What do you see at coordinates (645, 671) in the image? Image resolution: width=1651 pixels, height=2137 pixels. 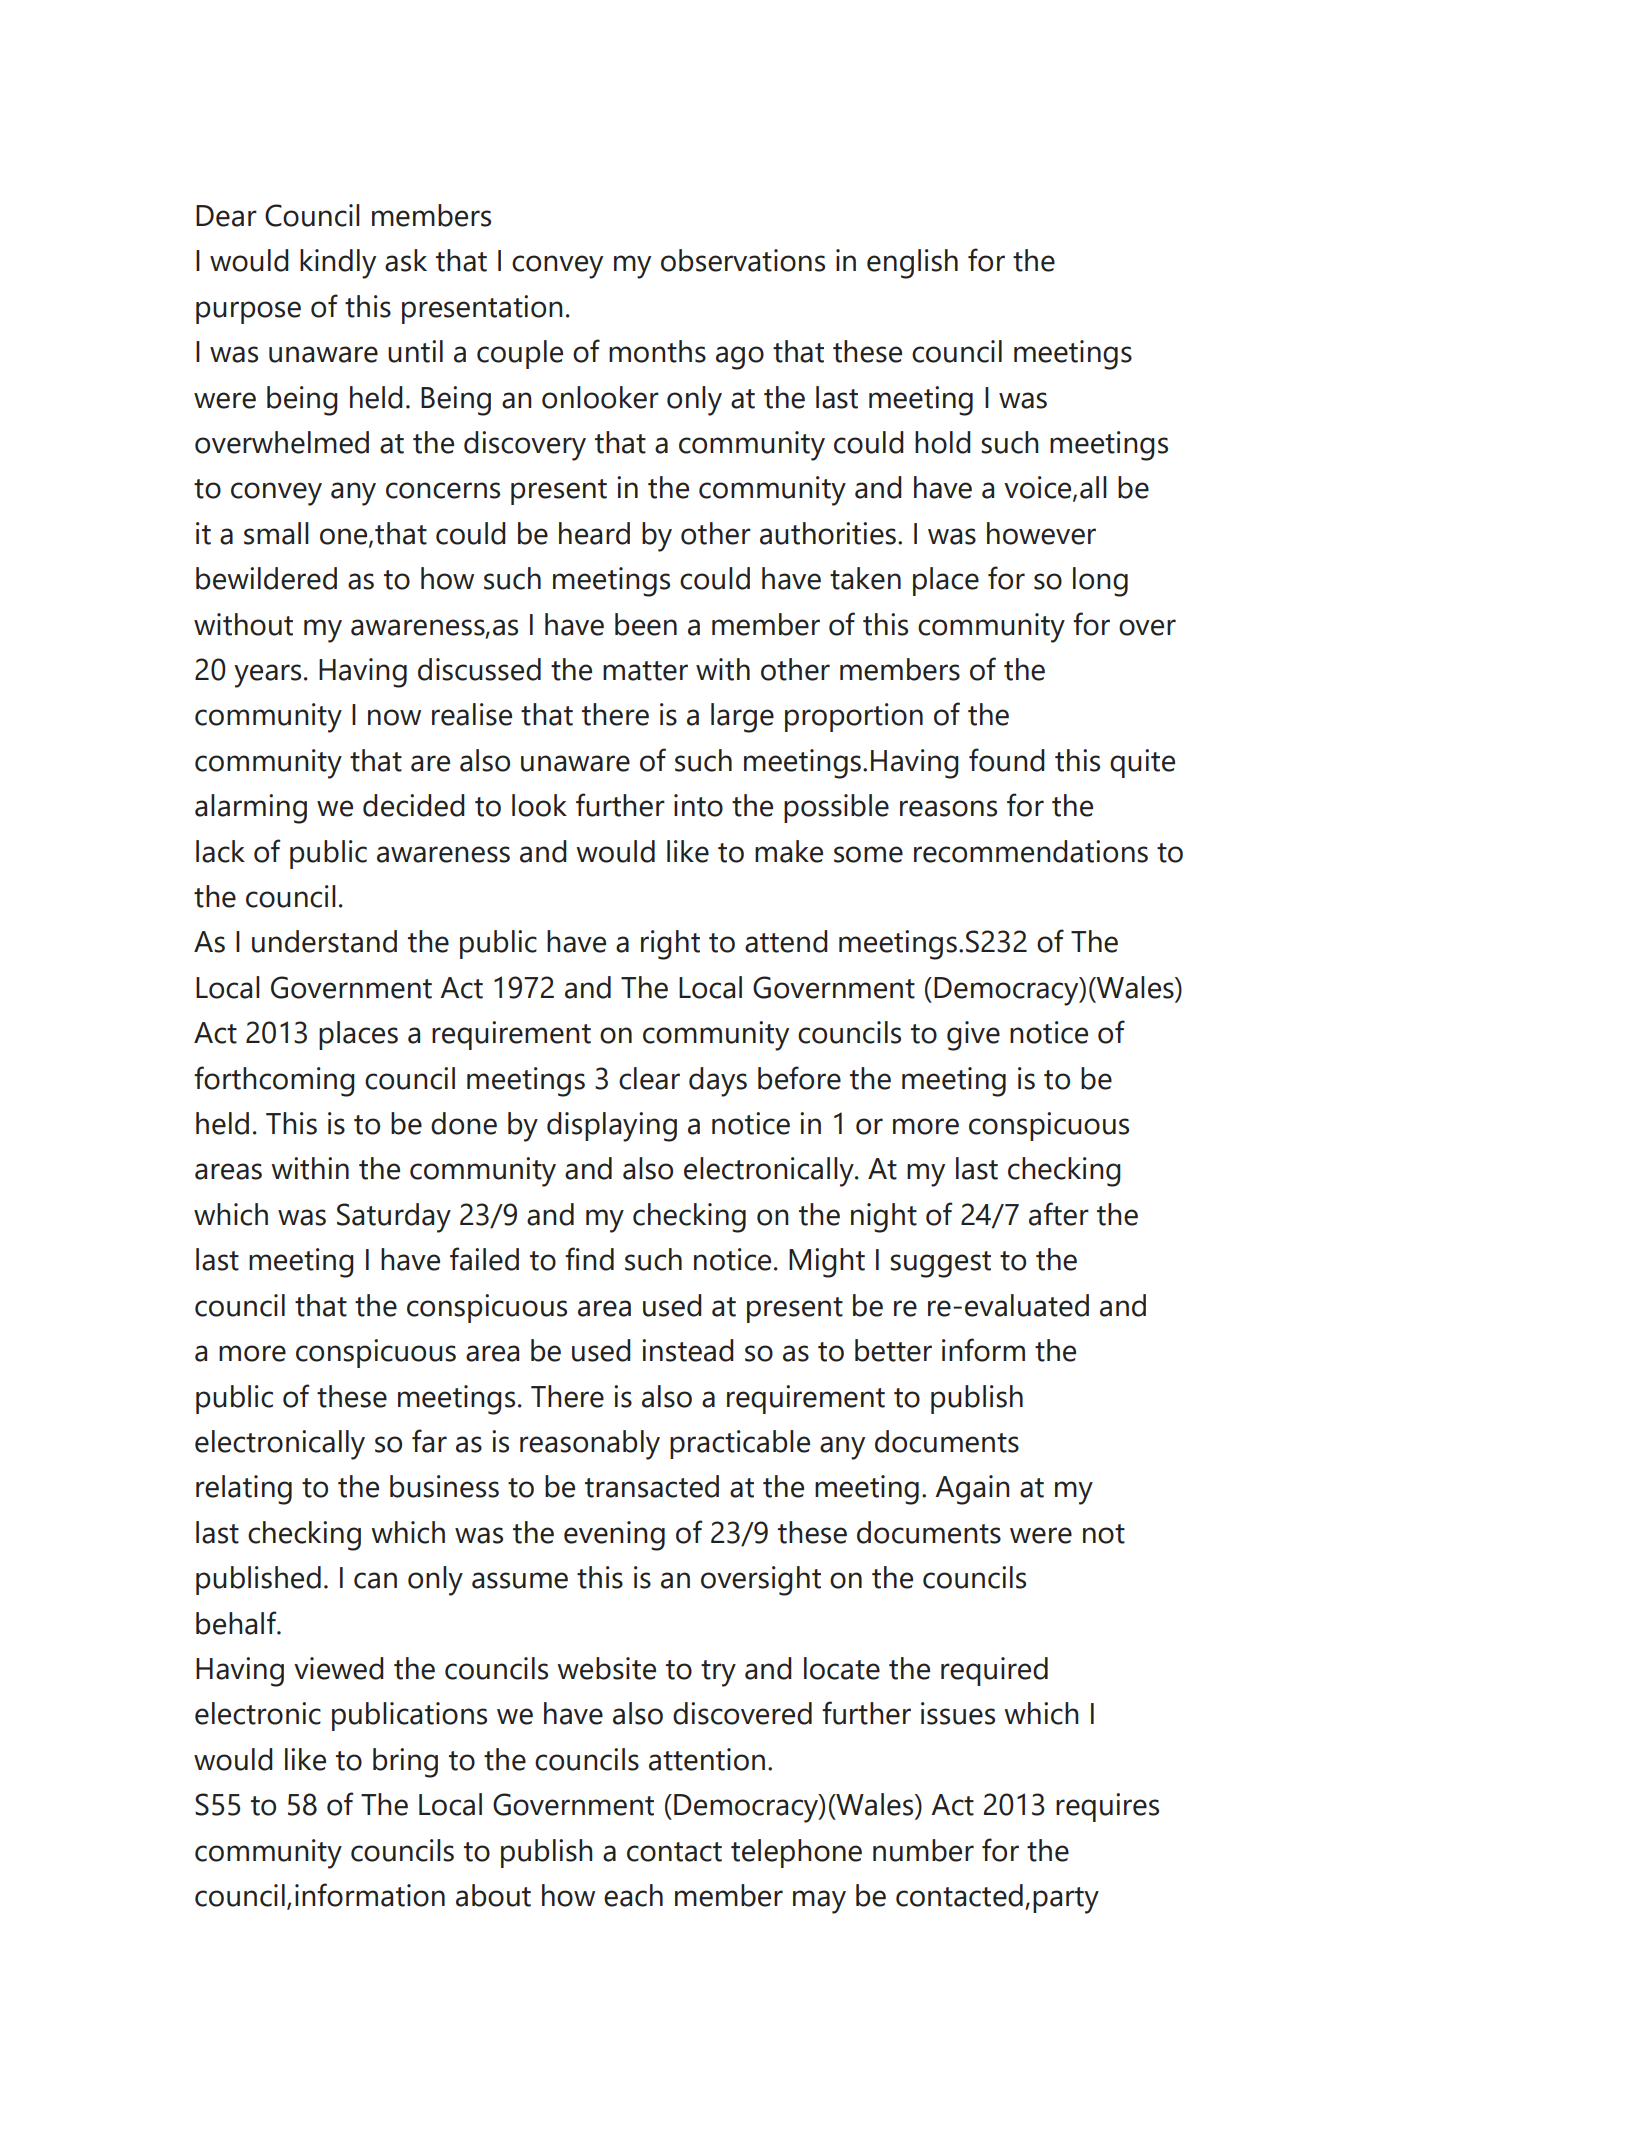 I see `matter` at bounding box center [645, 671].
